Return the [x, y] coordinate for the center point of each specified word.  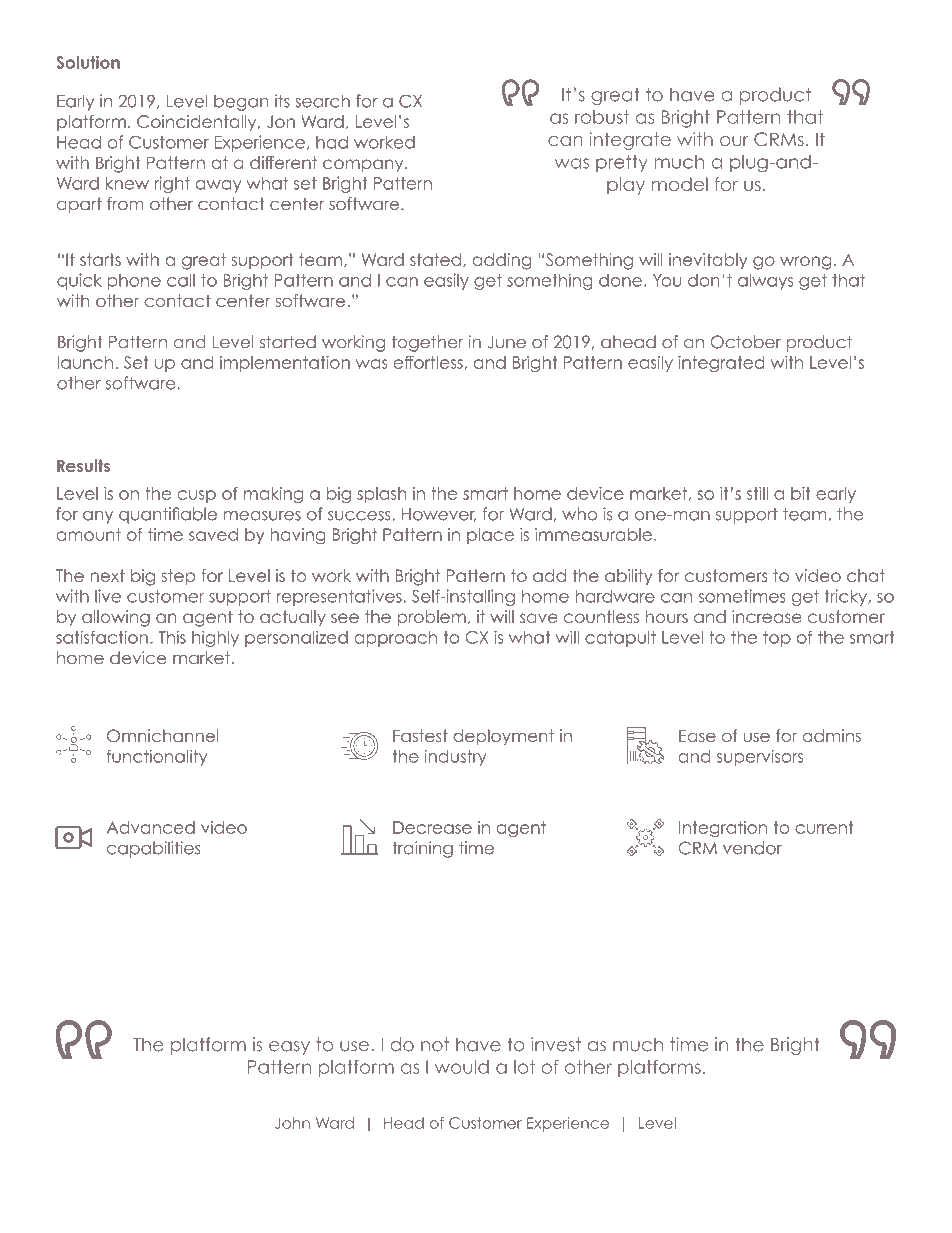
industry [455, 758]
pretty [622, 163]
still [757, 493]
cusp [197, 496]
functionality [157, 758]
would [462, 1067]
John [292, 1123]
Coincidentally [198, 123]
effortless [428, 362]
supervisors [760, 758]
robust [602, 117]
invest [556, 1044]
